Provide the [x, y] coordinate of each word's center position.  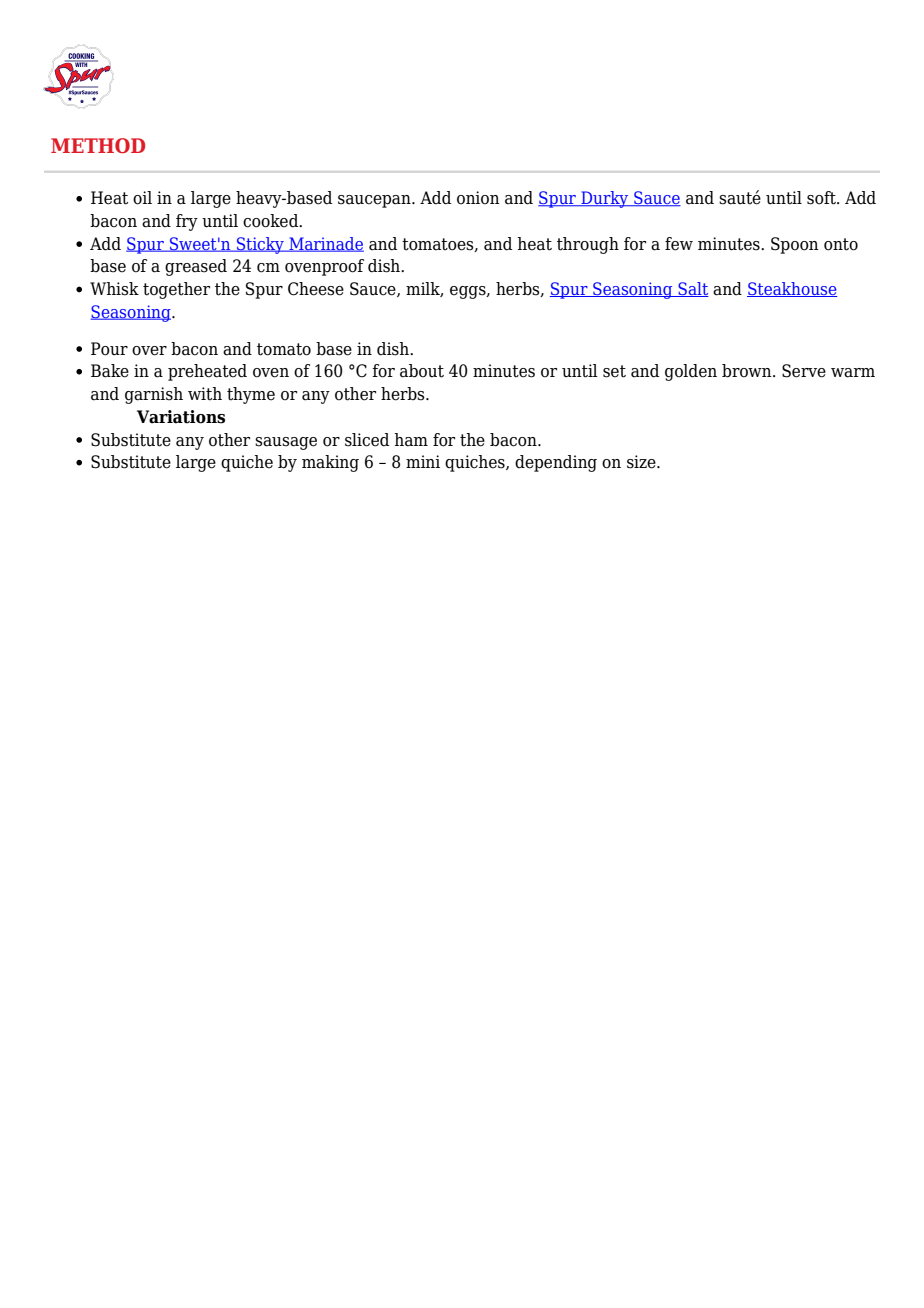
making [330, 463]
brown [748, 371]
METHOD [98, 146]
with [205, 394]
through [588, 245]
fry [187, 222]
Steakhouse [792, 289]
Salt [692, 289]
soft [822, 198]
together [176, 290]
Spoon [795, 245]
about [422, 371]
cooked [272, 221]
